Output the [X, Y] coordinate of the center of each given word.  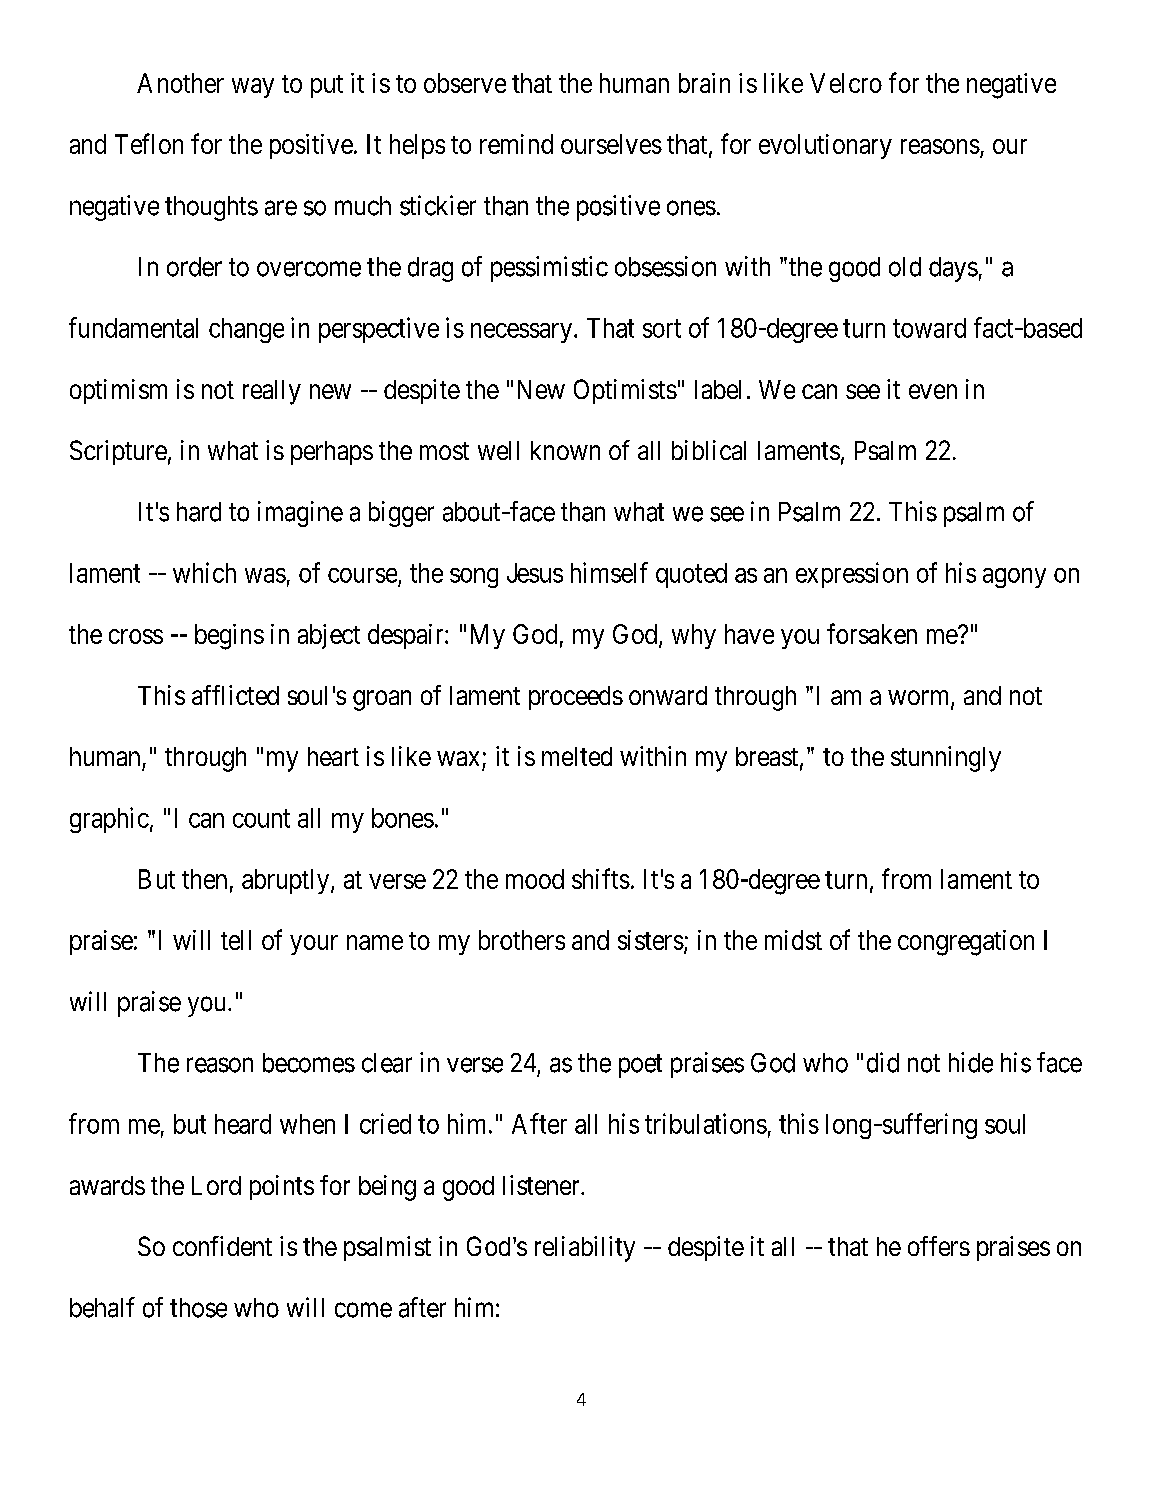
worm [920, 699]
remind [516, 144]
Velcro [846, 83]
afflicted [235, 695]
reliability [585, 1249]
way [253, 88]
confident [222, 1246]
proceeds [576, 698]
